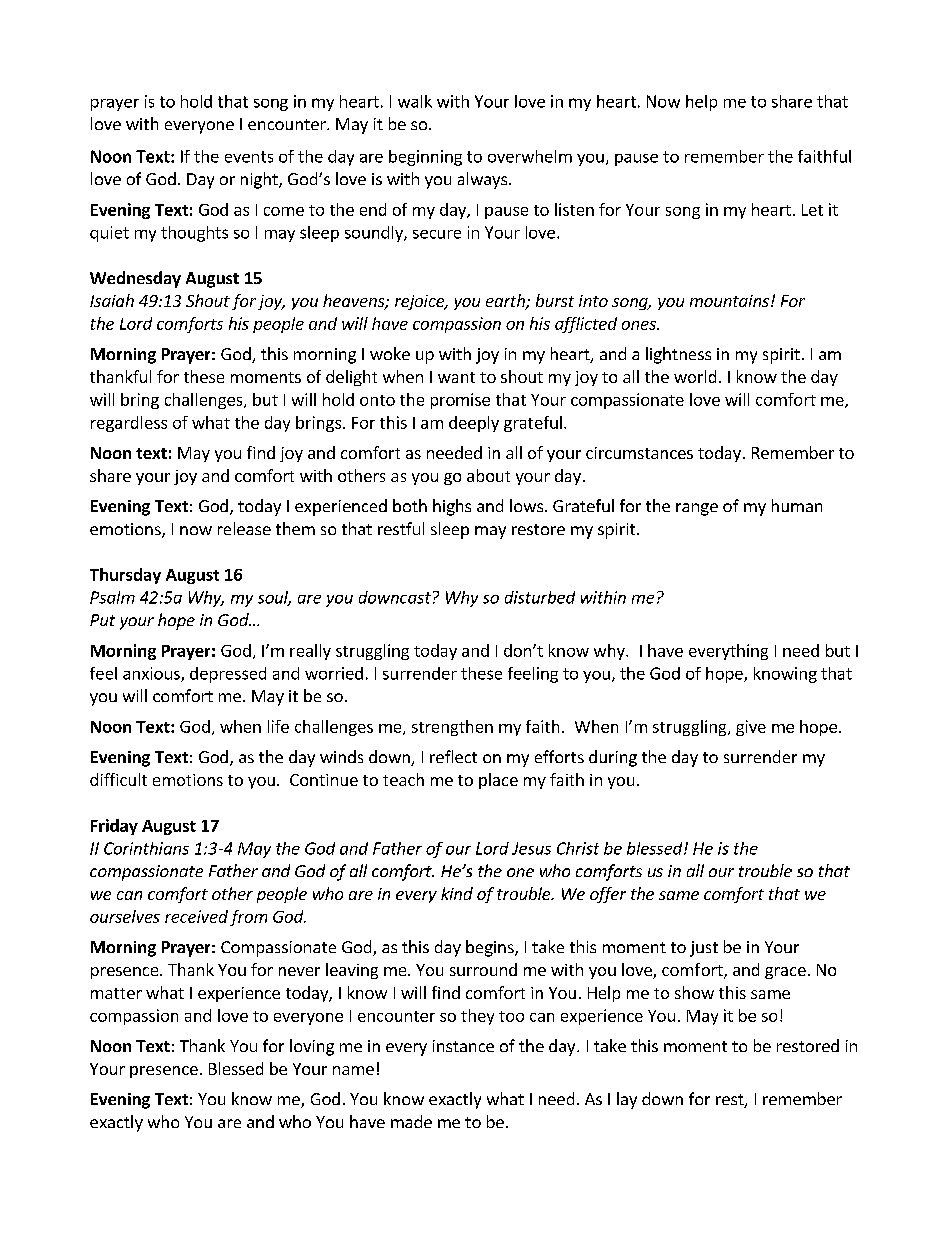 The image size is (952, 1233). I want to click on loving, so click(312, 1047).
